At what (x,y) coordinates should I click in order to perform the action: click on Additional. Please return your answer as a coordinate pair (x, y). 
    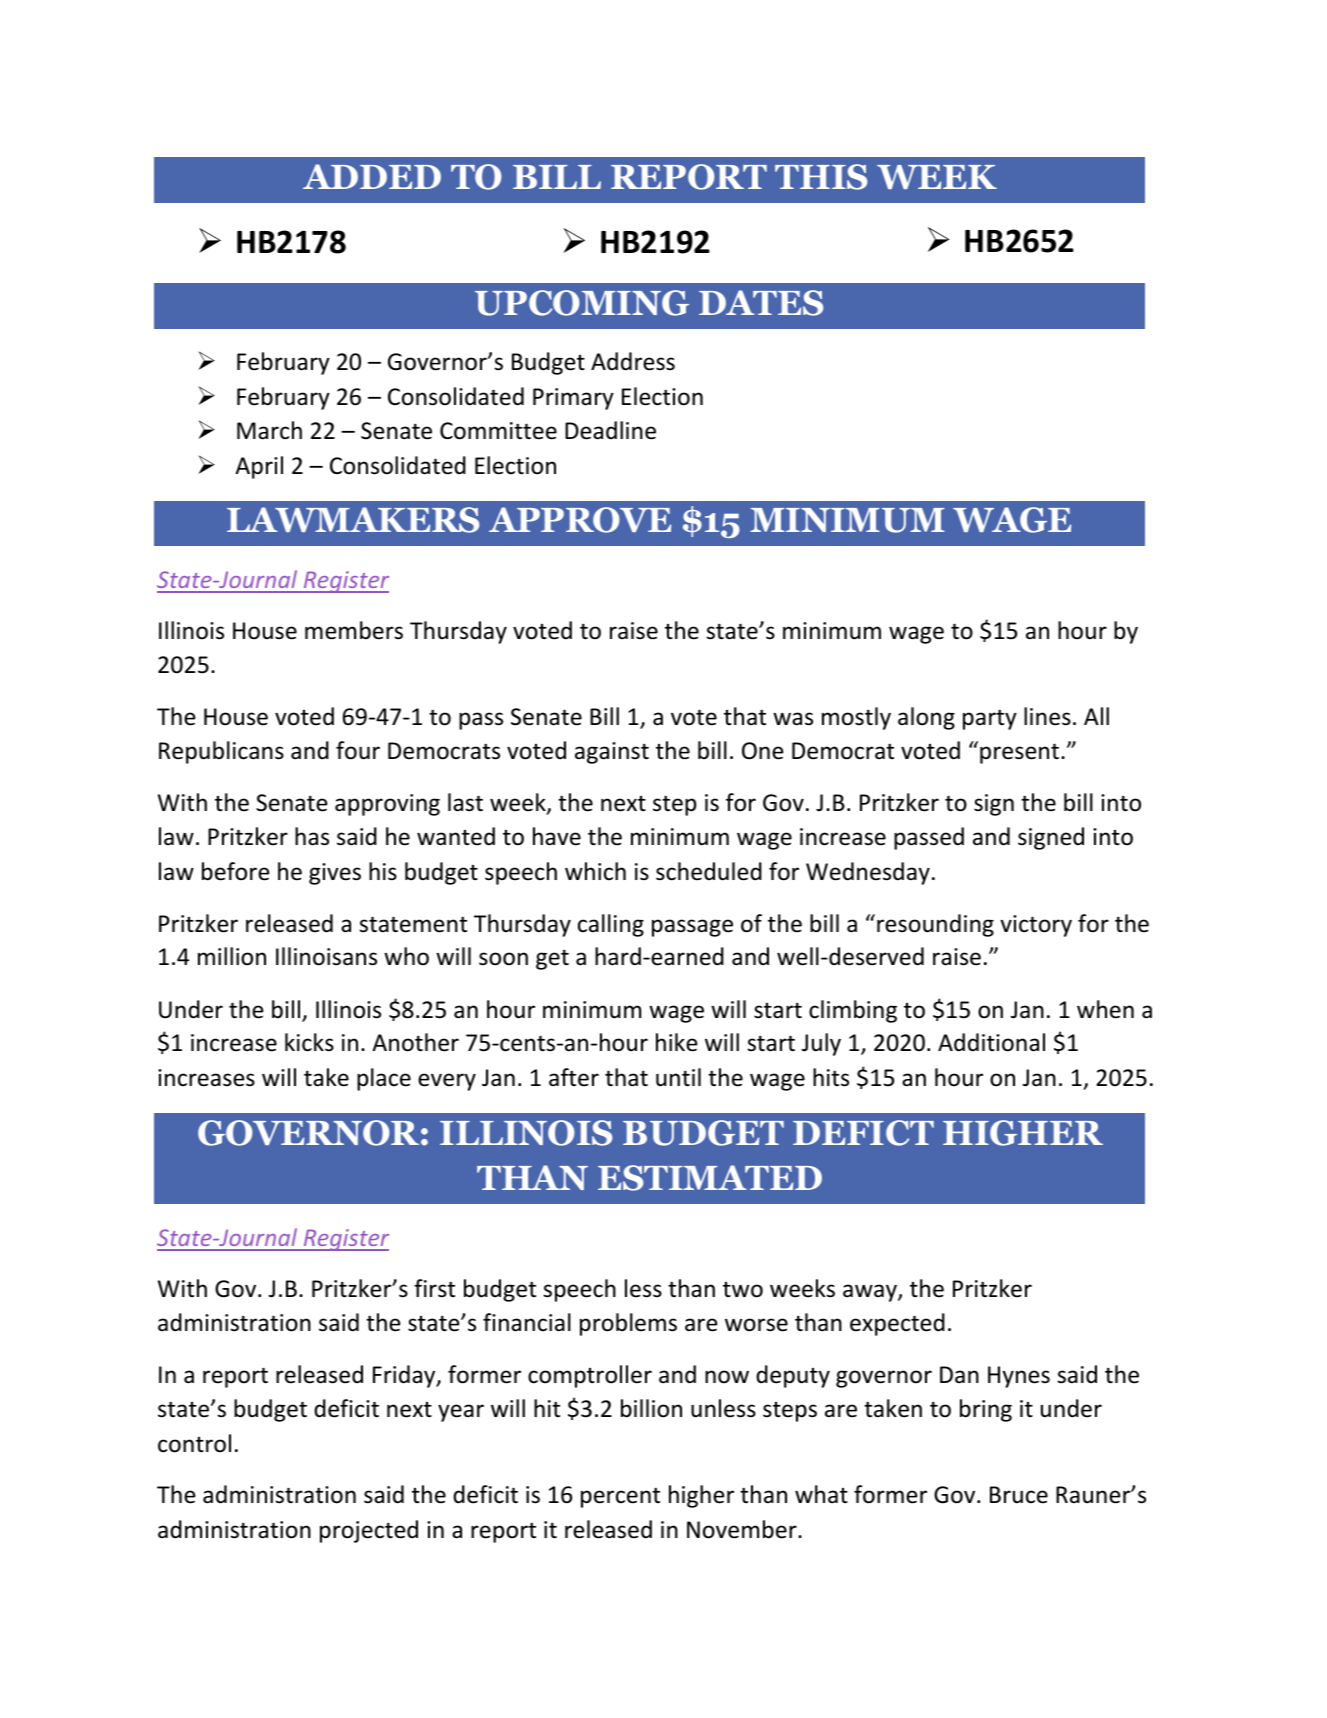
    Looking at the image, I should click on (991, 1042).
